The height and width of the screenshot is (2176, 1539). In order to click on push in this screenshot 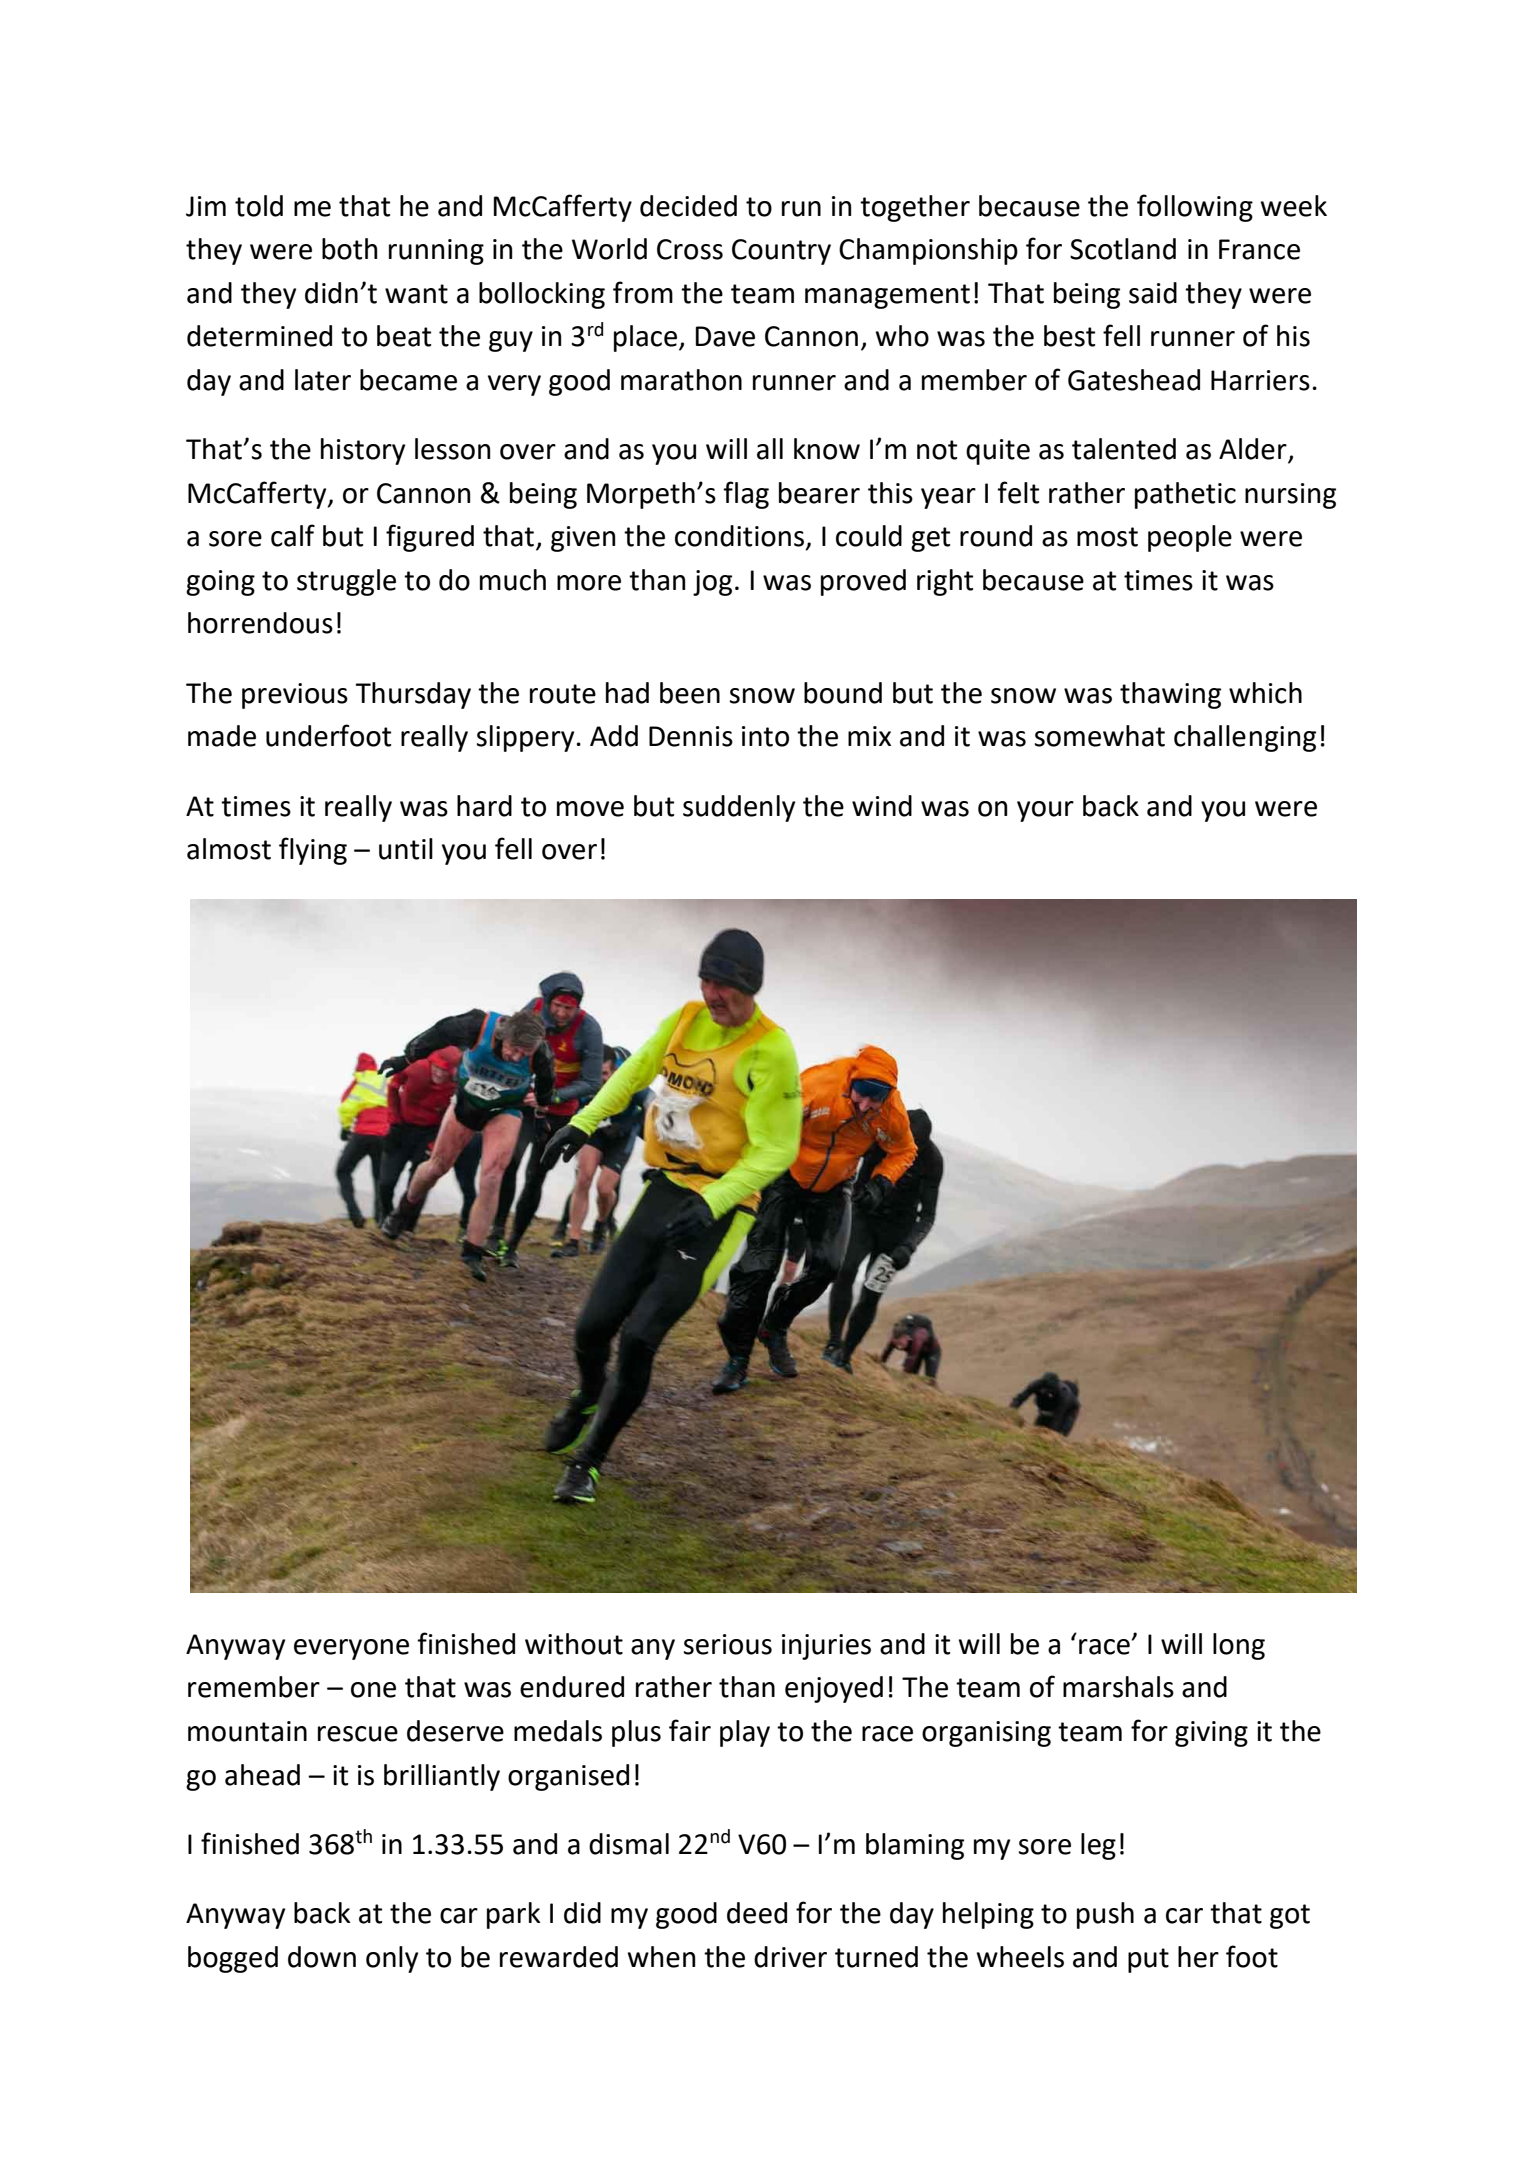, I will do `click(1105, 1915)`.
